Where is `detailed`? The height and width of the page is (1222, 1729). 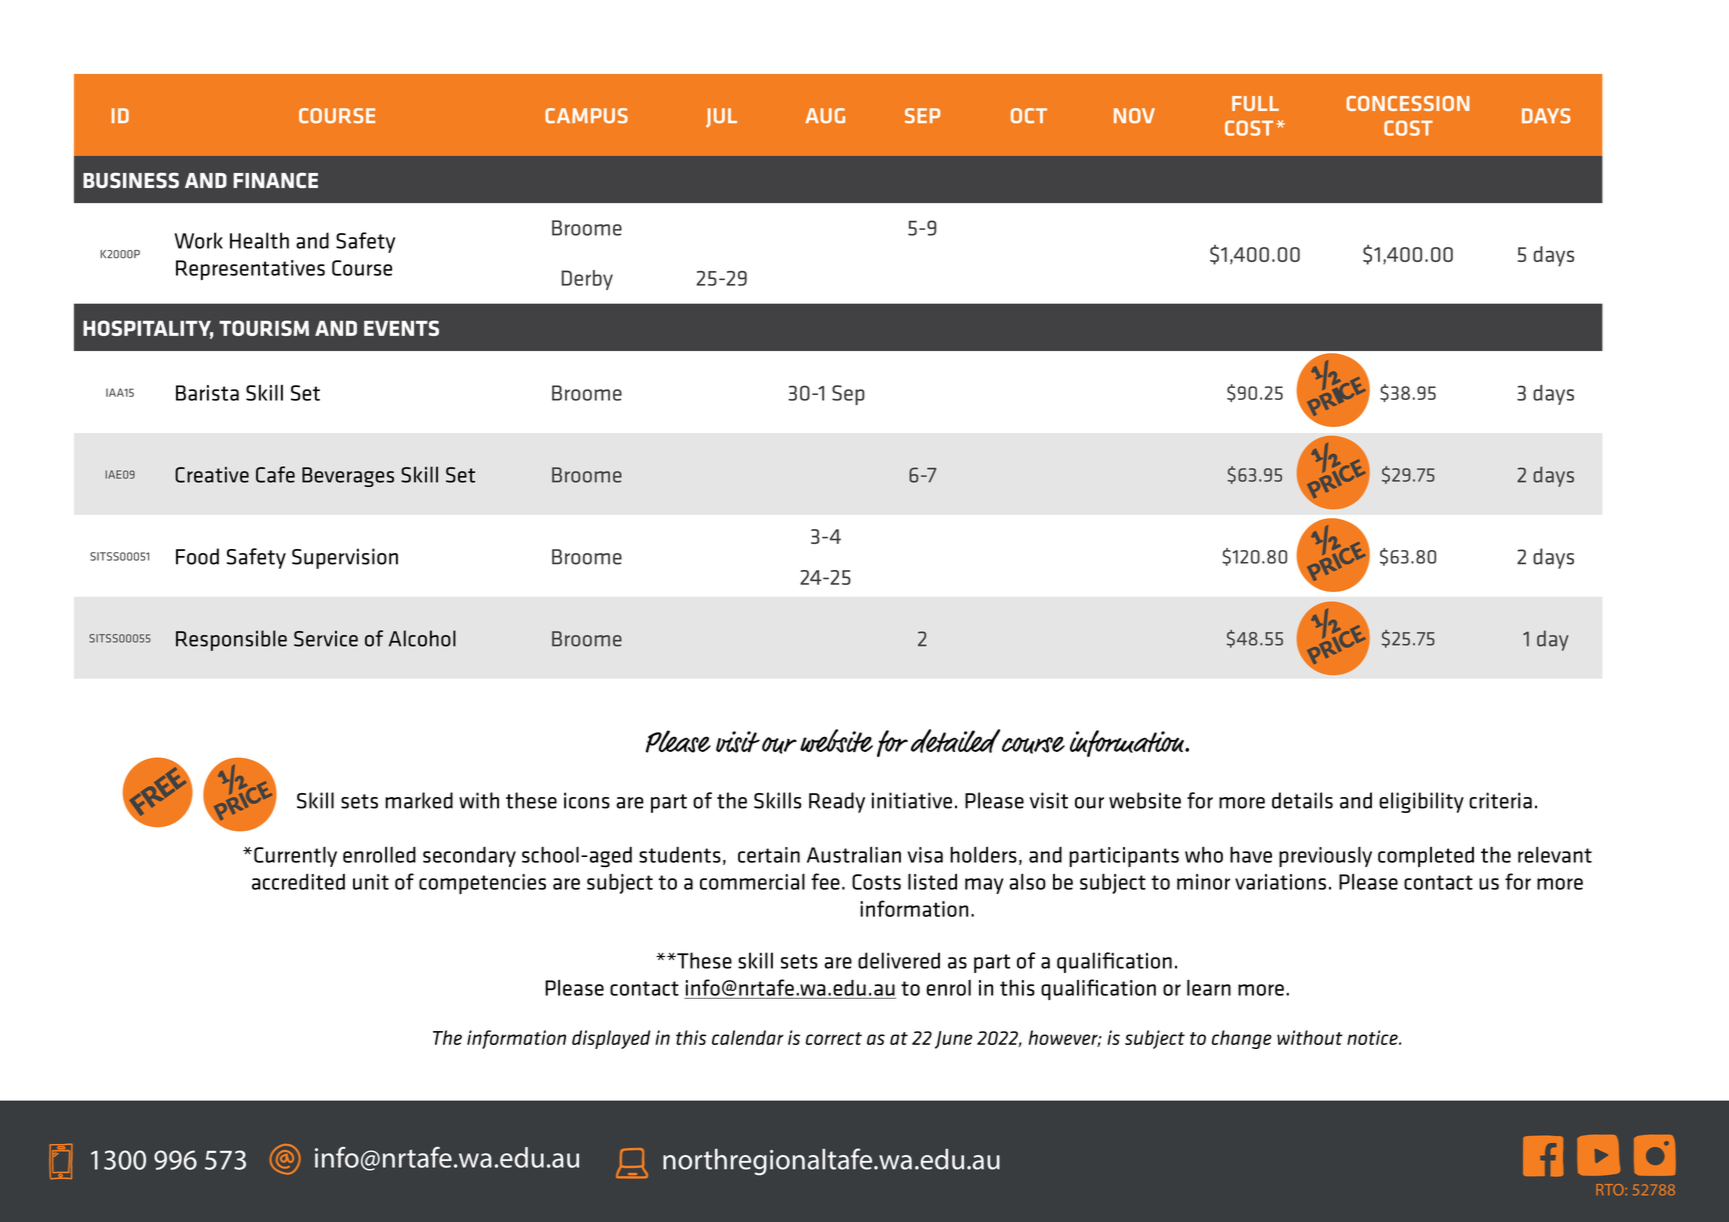 detailed is located at coordinates (955, 741).
